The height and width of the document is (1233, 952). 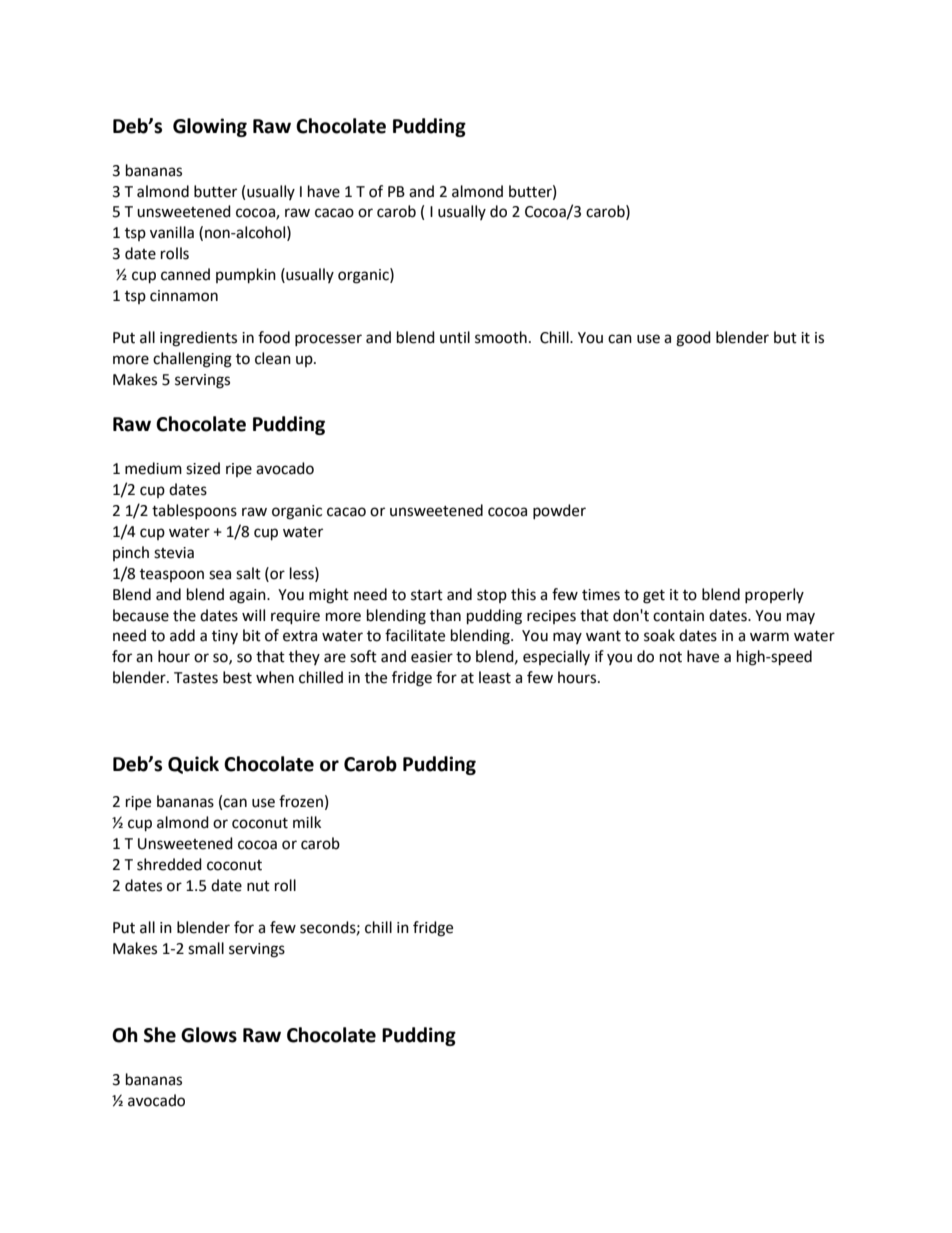 What do you see at coordinates (209, 1035) in the document?
I see `Glows` at bounding box center [209, 1035].
